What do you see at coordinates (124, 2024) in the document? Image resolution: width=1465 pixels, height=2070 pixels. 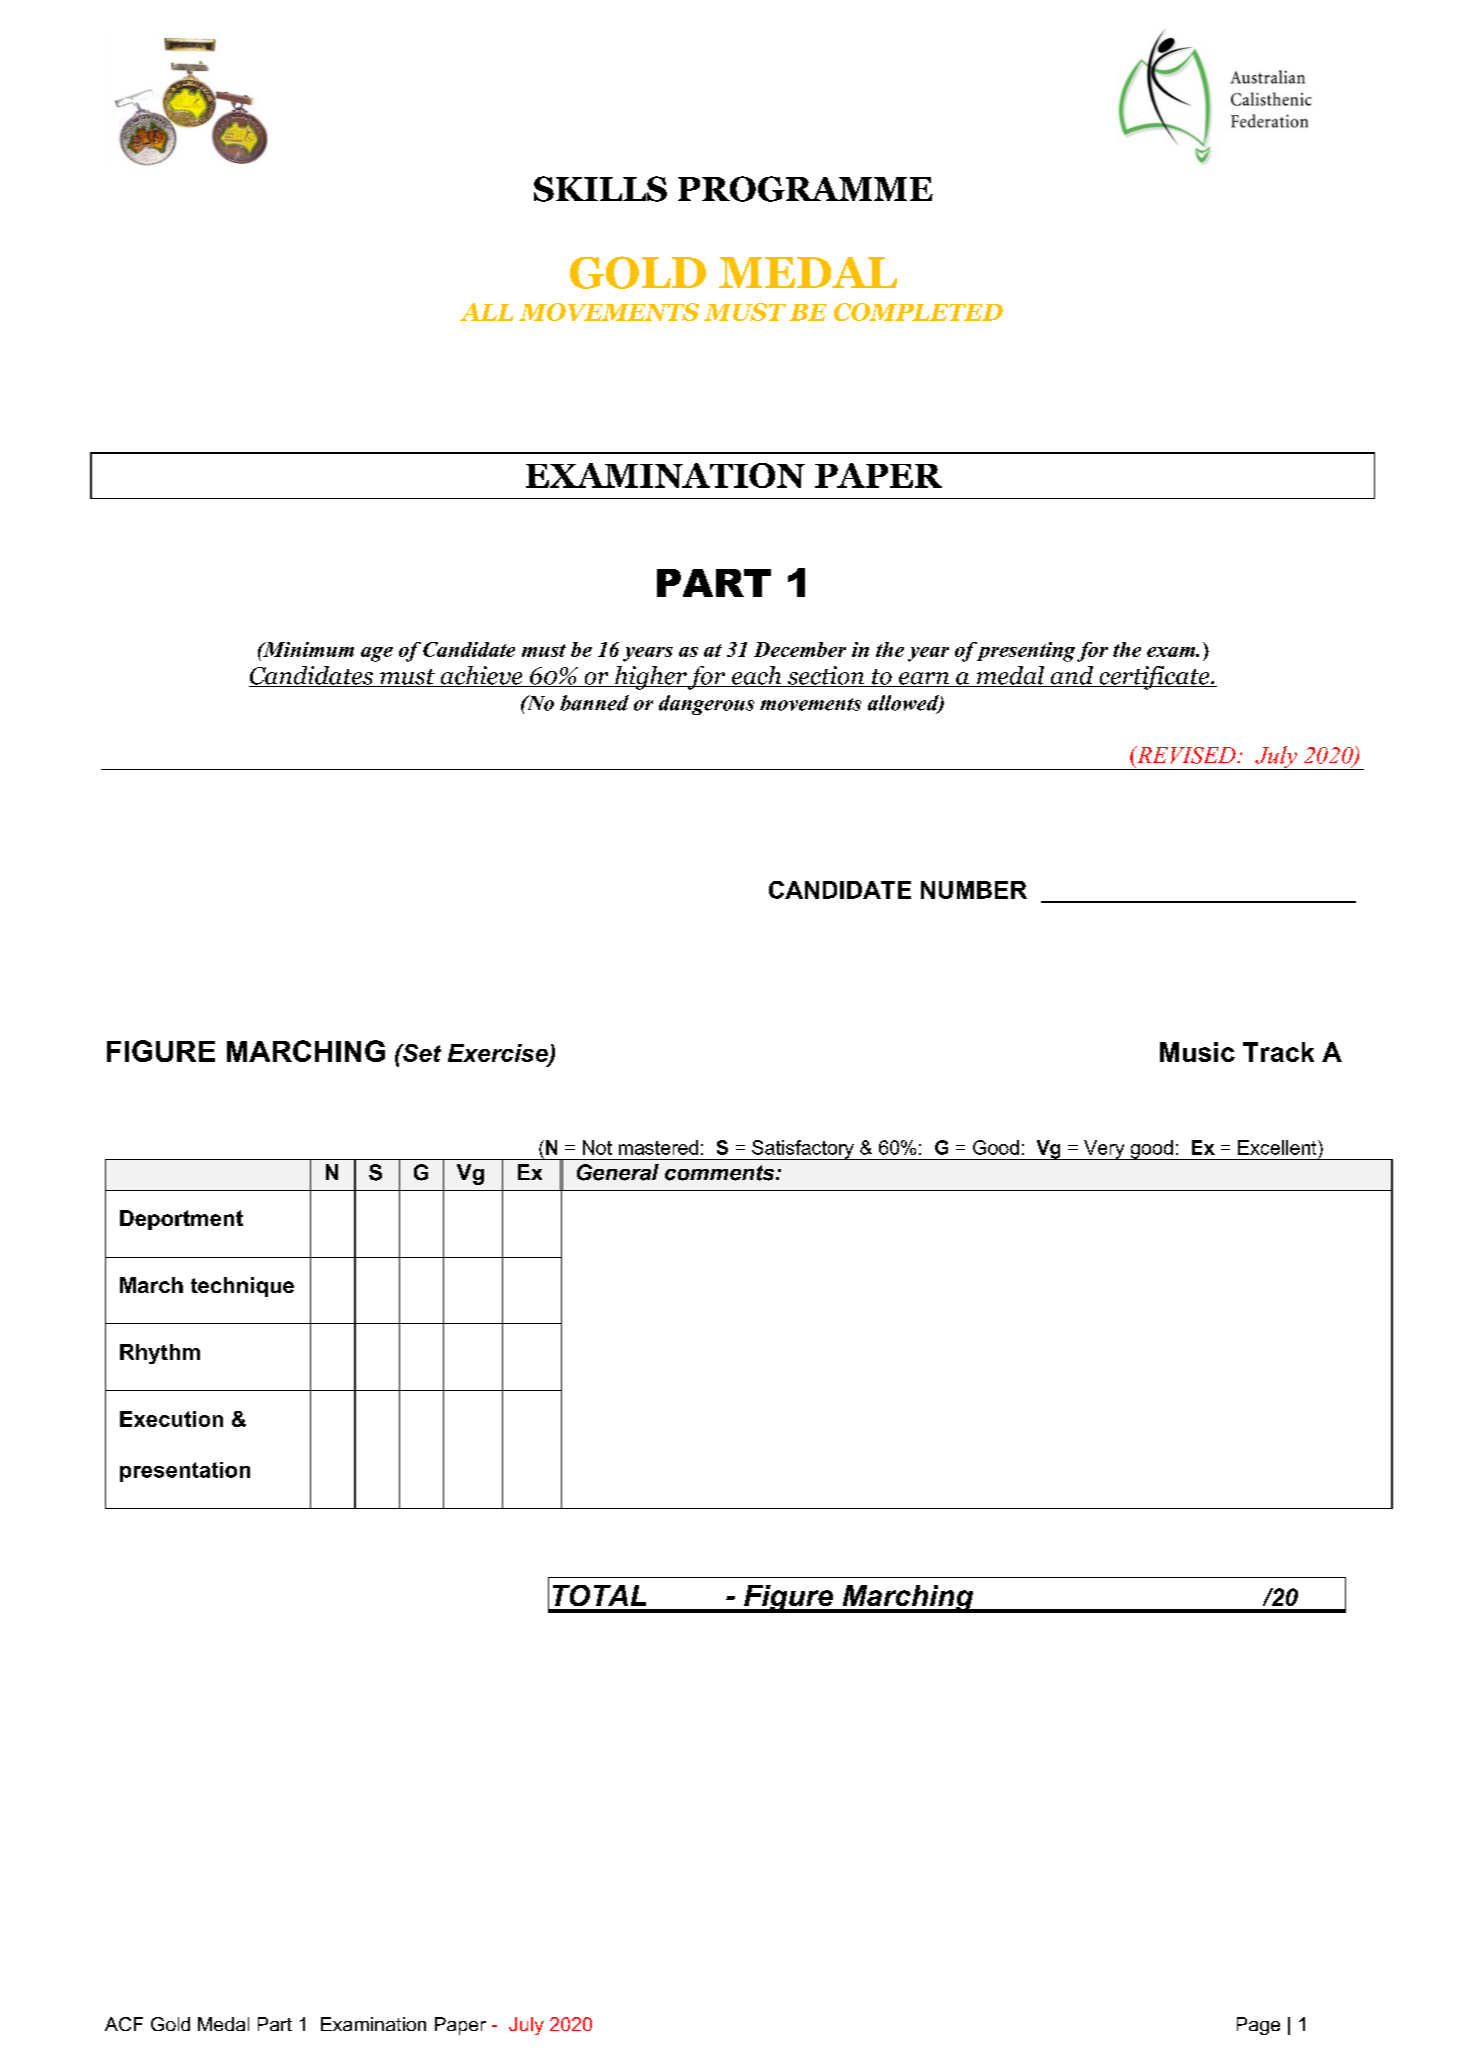 I see `ACF` at bounding box center [124, 2024].
